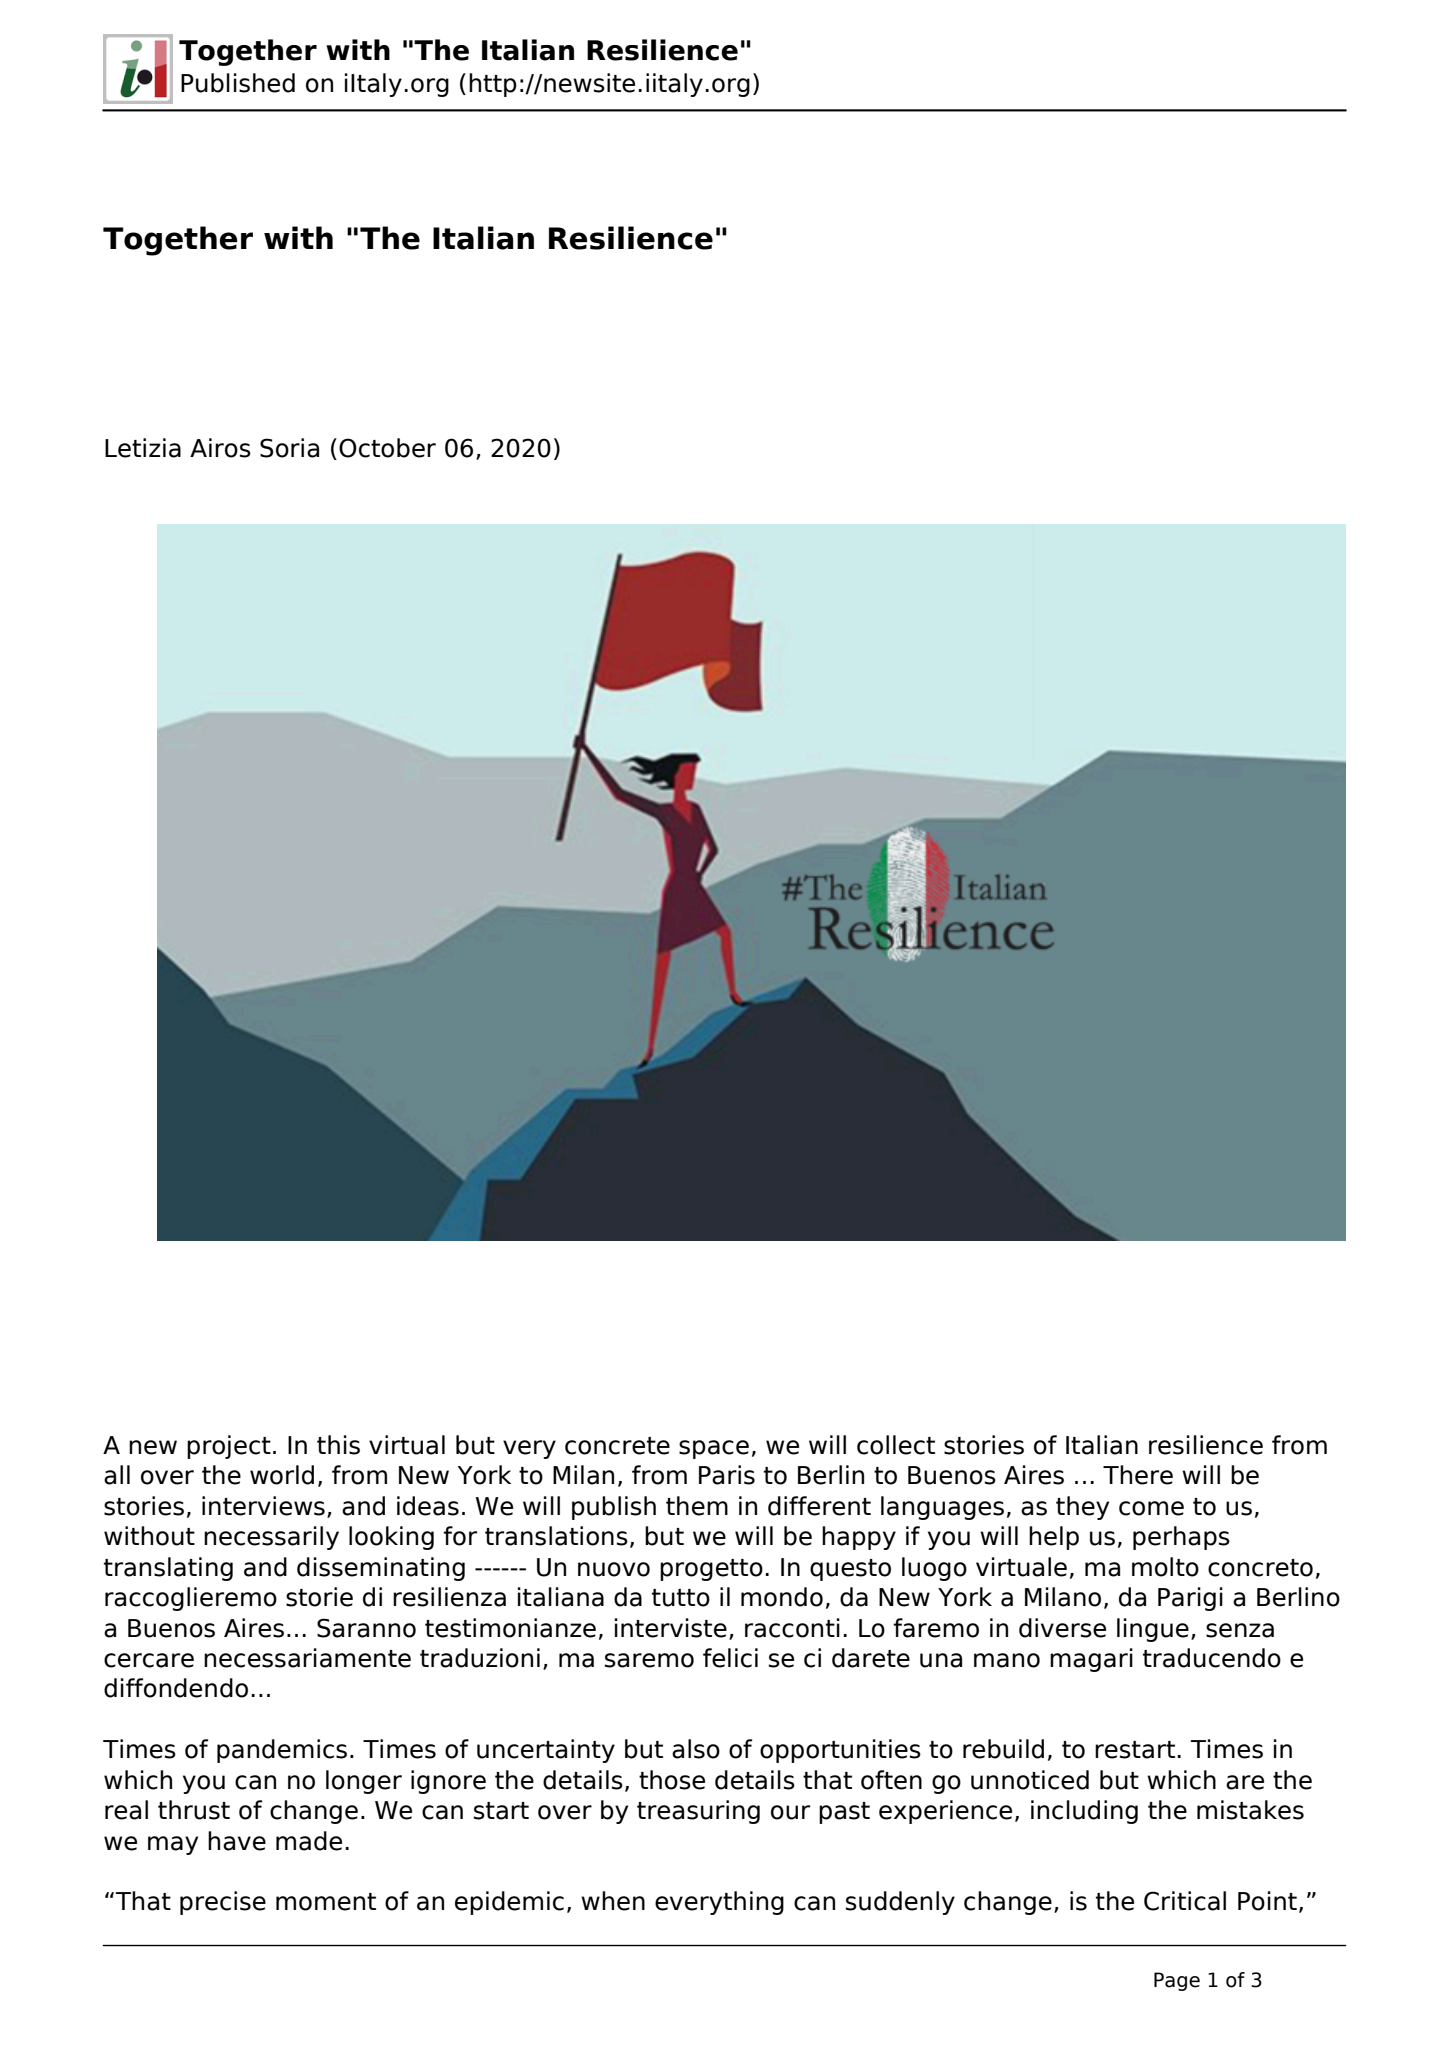 This screenshot has height=2049, width=1449. I want to click on space, so click(714, 1449).
